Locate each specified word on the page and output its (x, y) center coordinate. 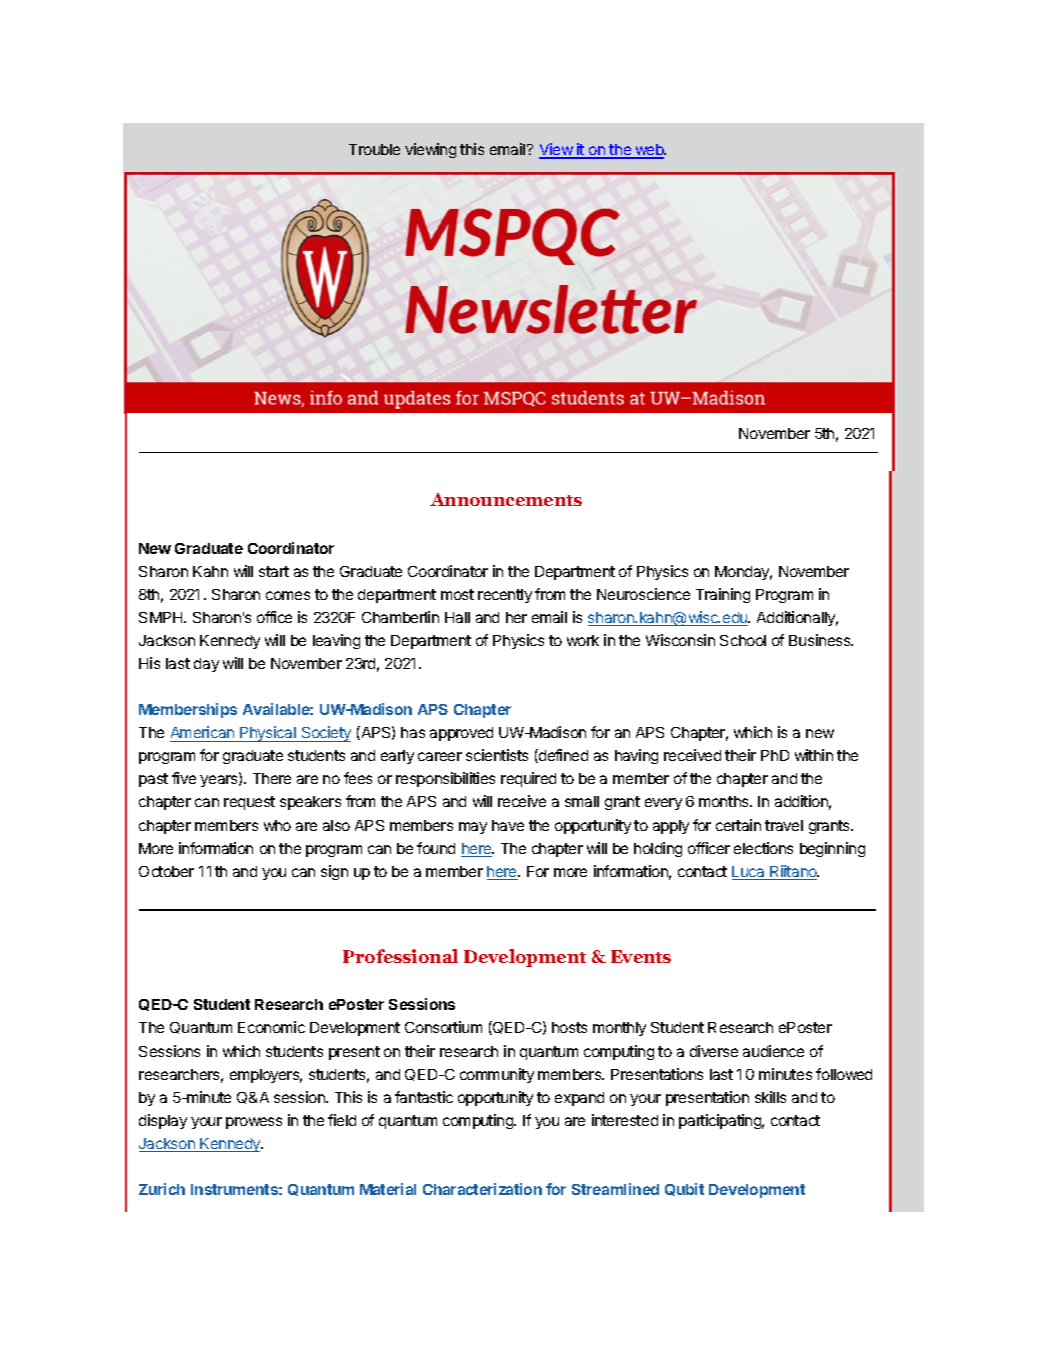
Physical (268, 734)
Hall (457, 617)
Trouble (374, 149)
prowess (254, 1123)
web (649, 151)
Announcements (506, 499)
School (743, 640)
